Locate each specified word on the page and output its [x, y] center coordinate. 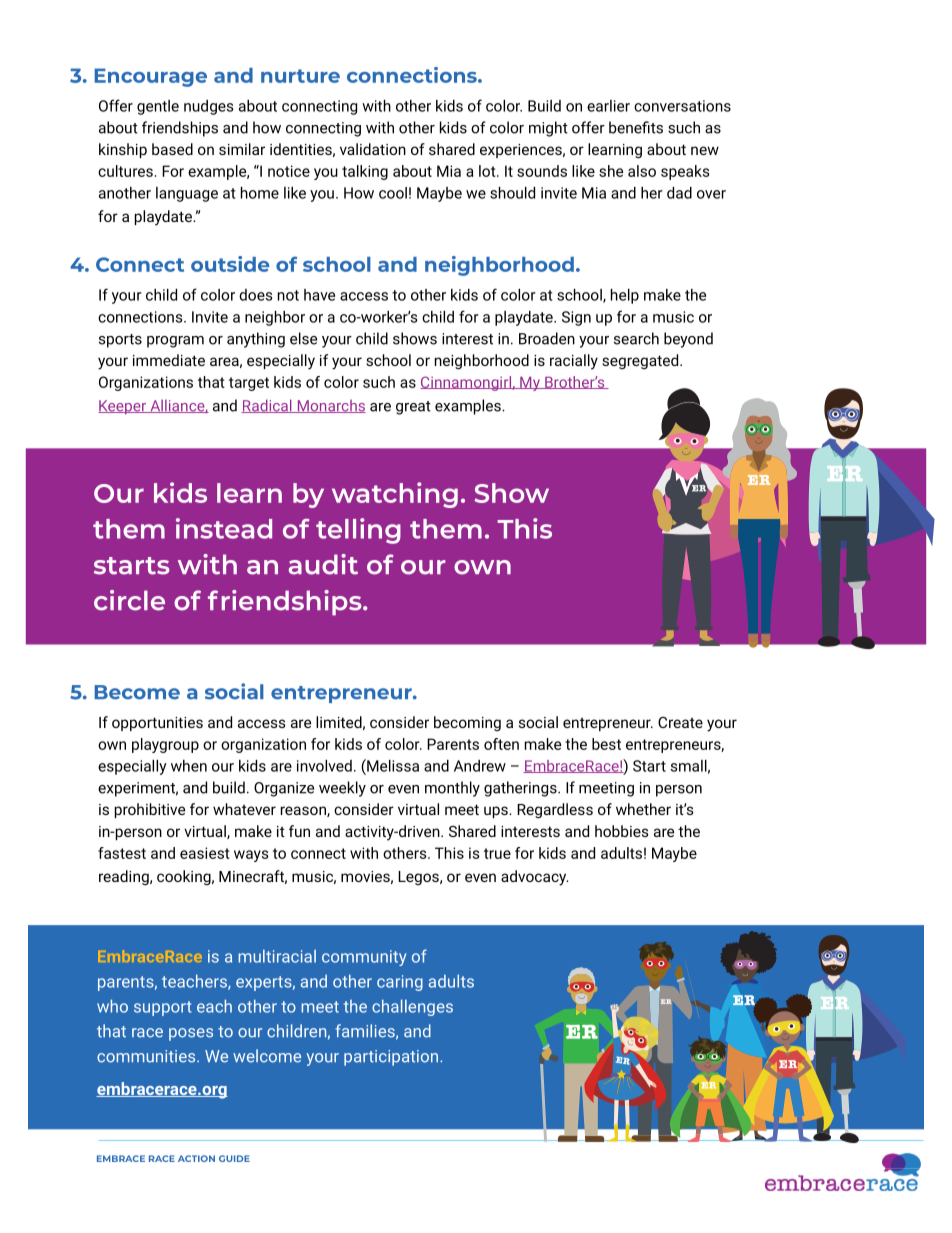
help [625, 296]
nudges [208, 107]
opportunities [157, 724]
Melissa [392, 765]
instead [224, 528]
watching [395, 495]
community [364, 958]
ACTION [196, 1158]
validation [373, 149]
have [319, 295]
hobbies [622, 831]
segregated [641, 361]
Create [680, 722]
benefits [636, 127]
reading [125, 877]
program [175, 342]
